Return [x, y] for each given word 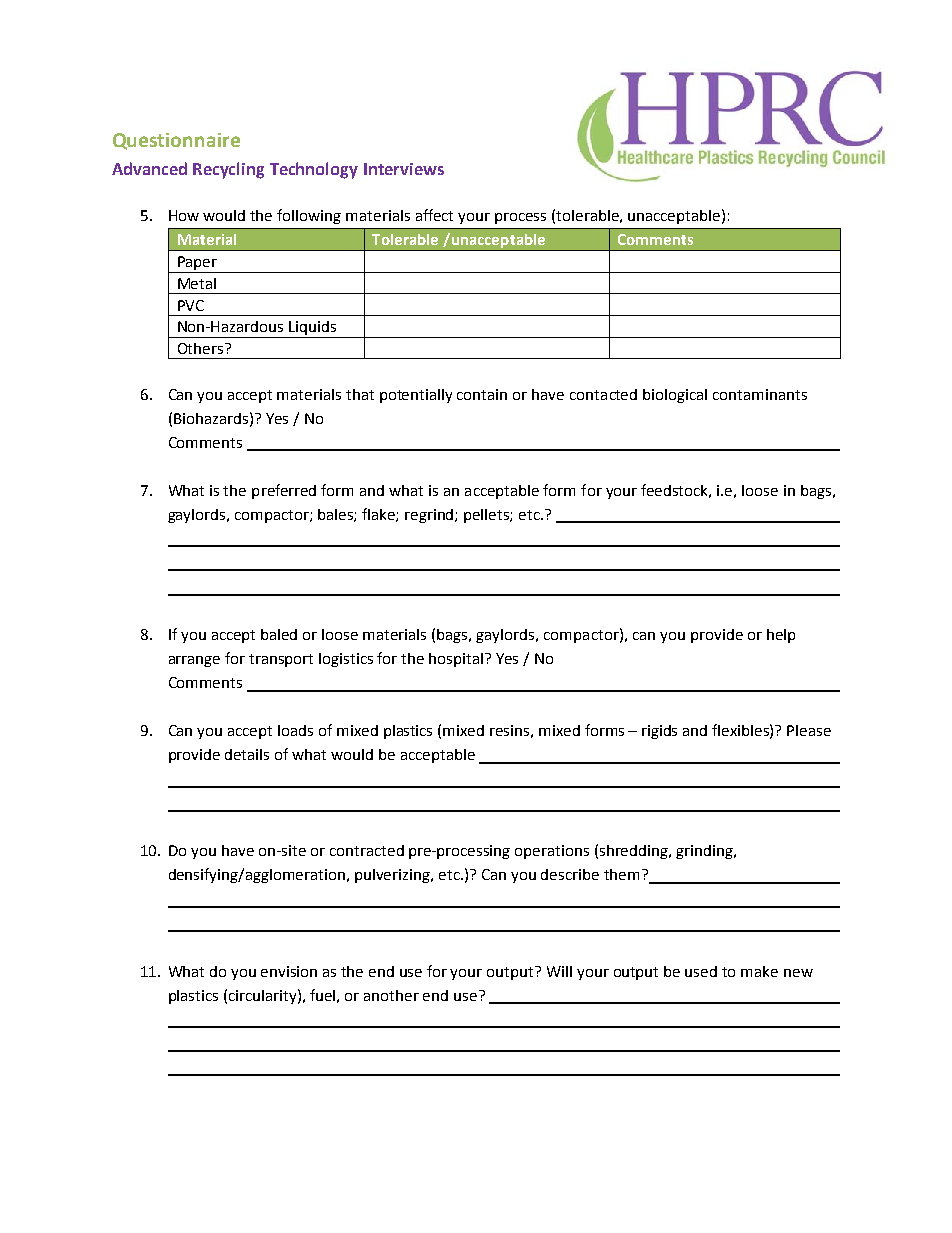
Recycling [228, 170]
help [781, 636]
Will [559, 971]
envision [289, 971]
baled [279, 634]
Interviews [404, 169]
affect [434, 215]
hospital [457, 660]
